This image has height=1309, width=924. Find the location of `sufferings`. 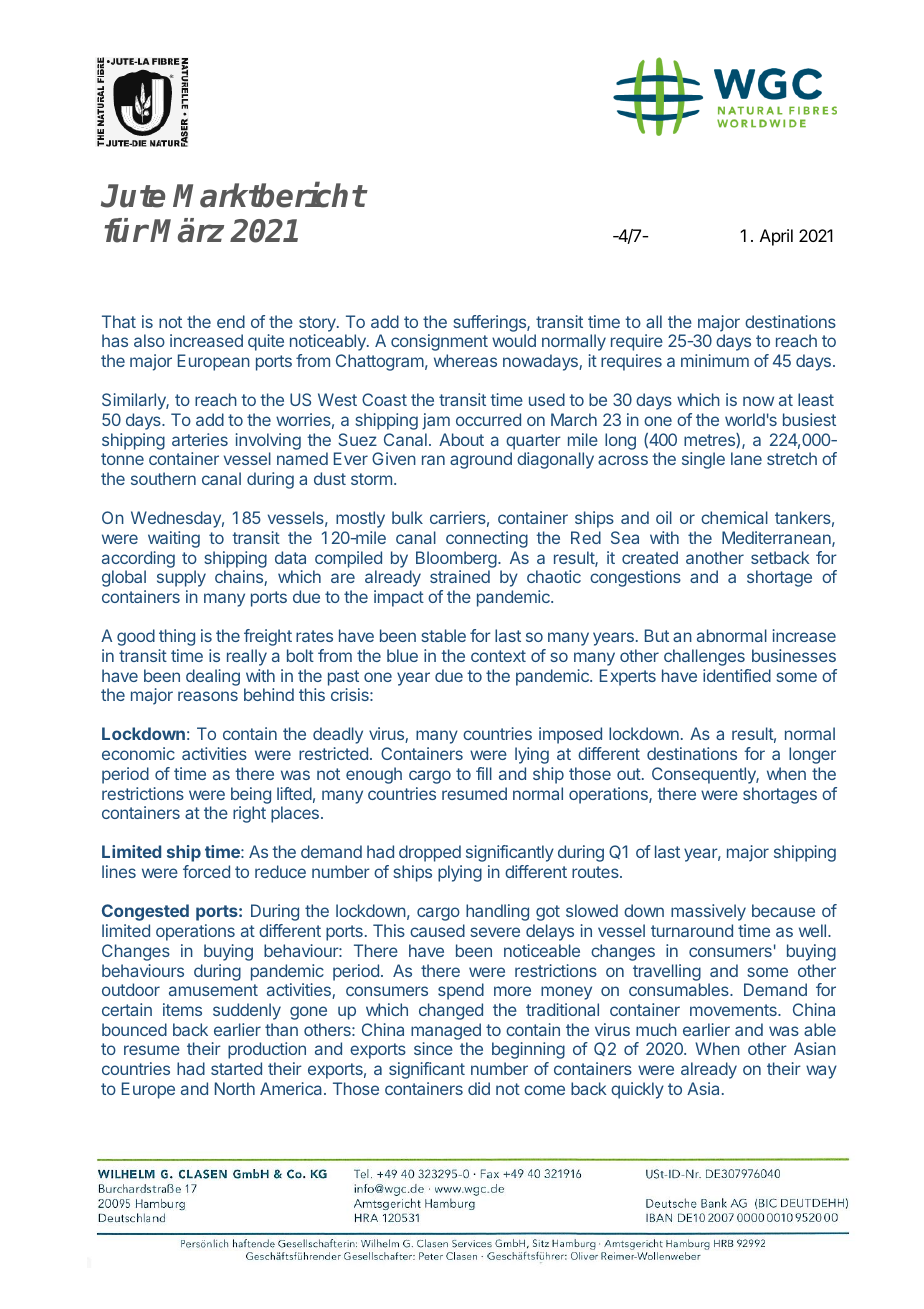

sufferings is located at coordinates (490, 323).
